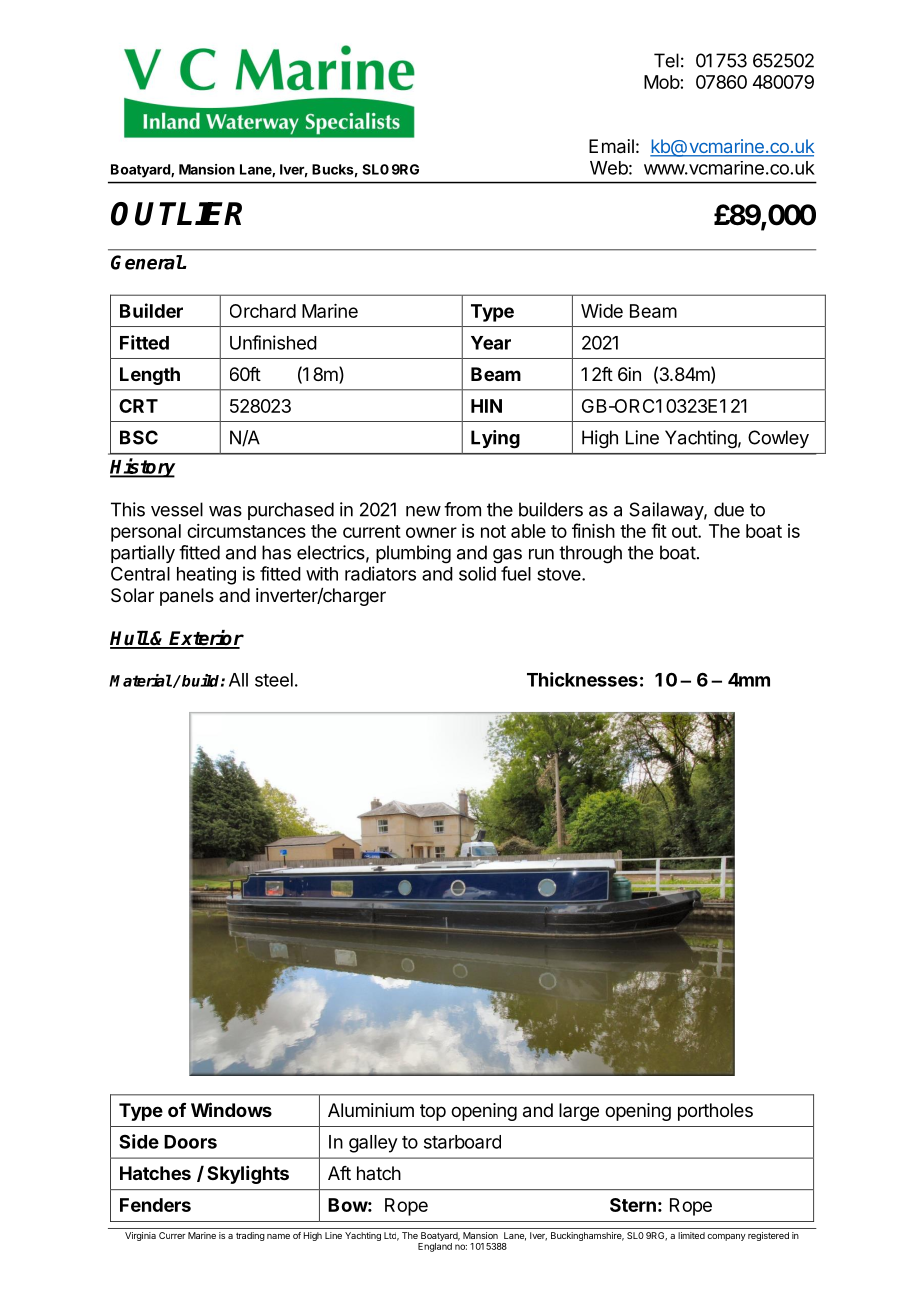  I want to click on Orchard, so click(263, 311).
